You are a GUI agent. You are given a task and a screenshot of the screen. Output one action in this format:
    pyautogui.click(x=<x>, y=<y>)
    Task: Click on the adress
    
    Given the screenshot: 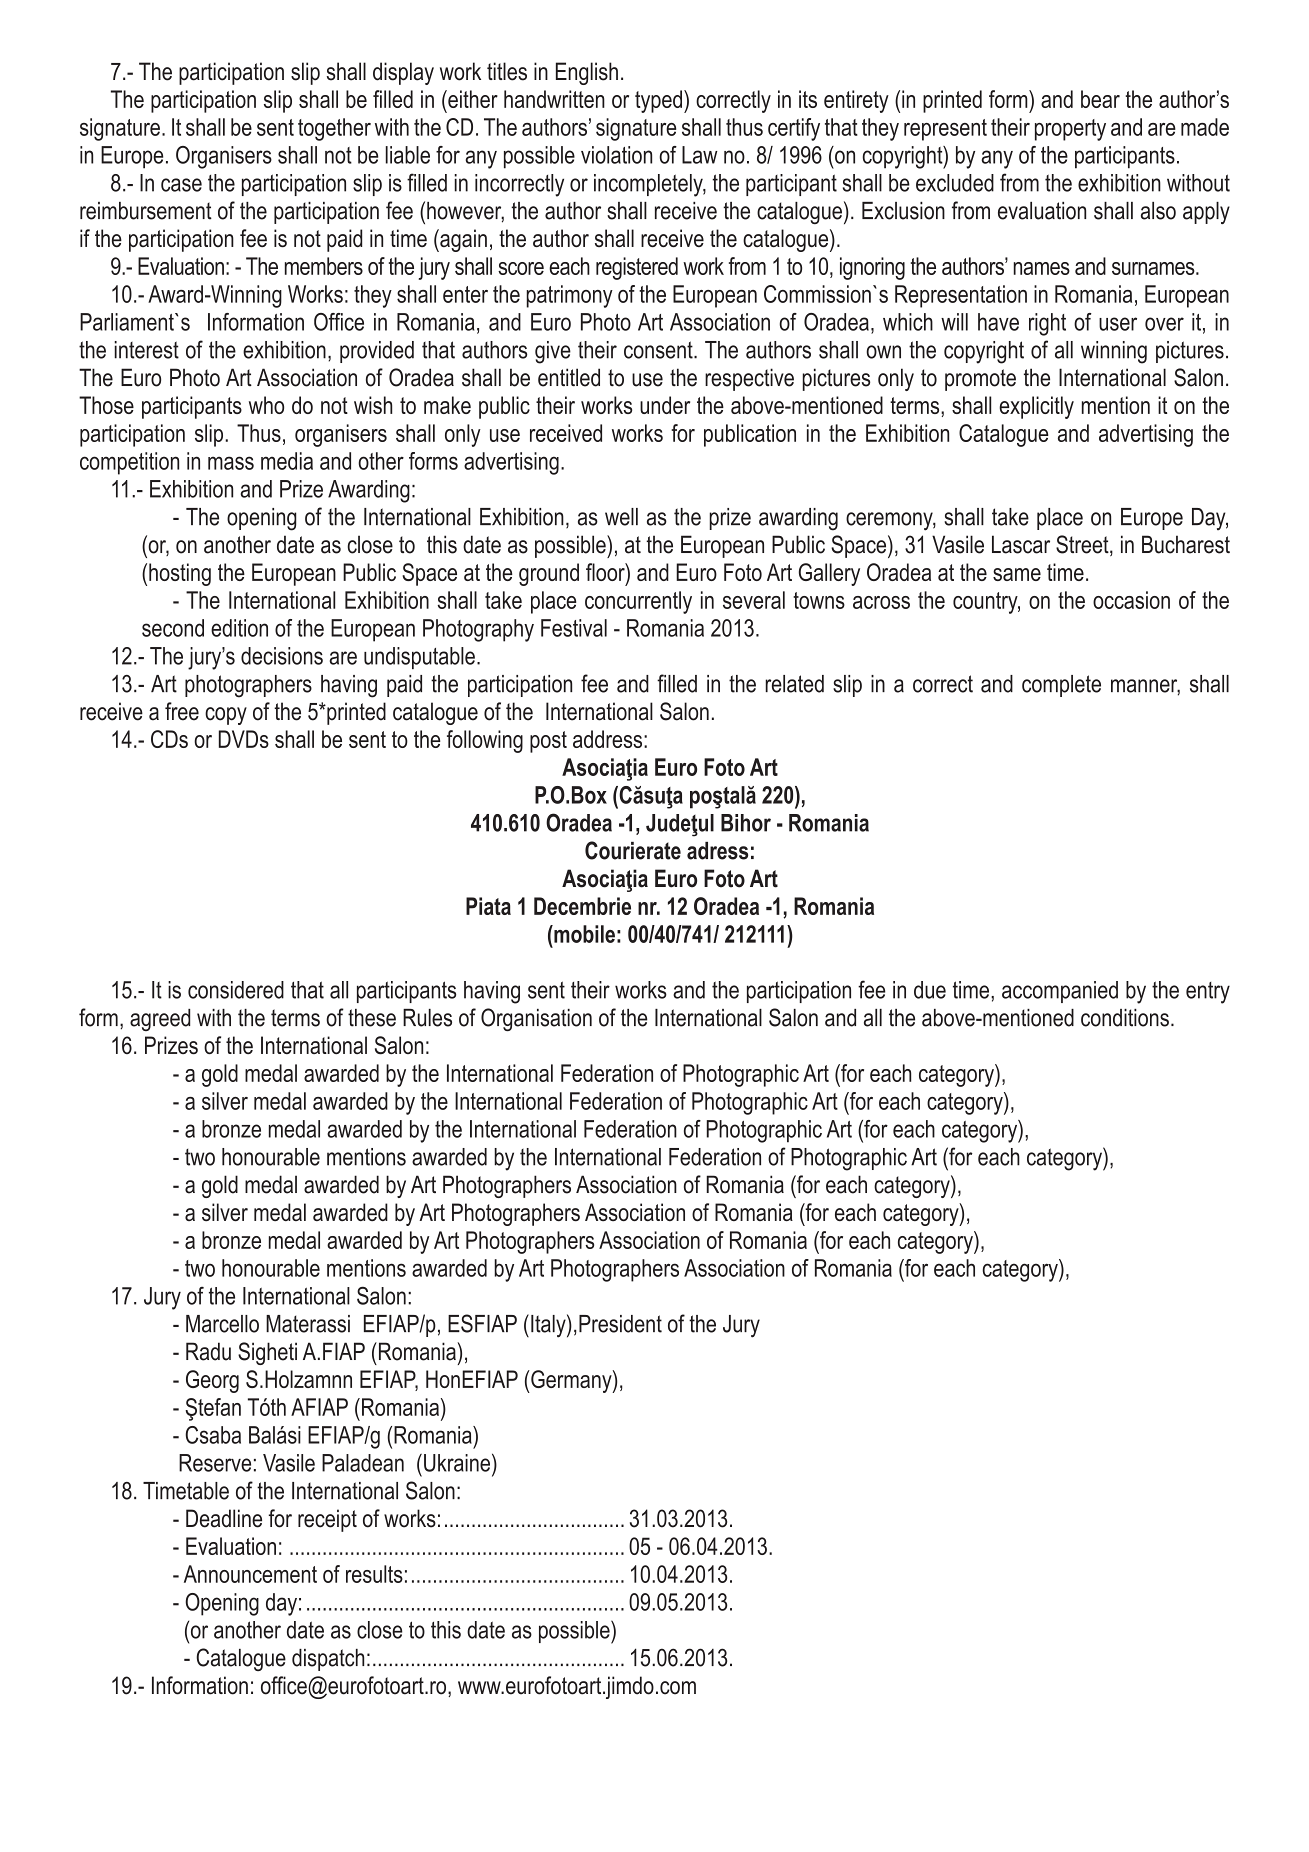 What is the action you would take?
    pyautogui.click(x=717, y=851)
